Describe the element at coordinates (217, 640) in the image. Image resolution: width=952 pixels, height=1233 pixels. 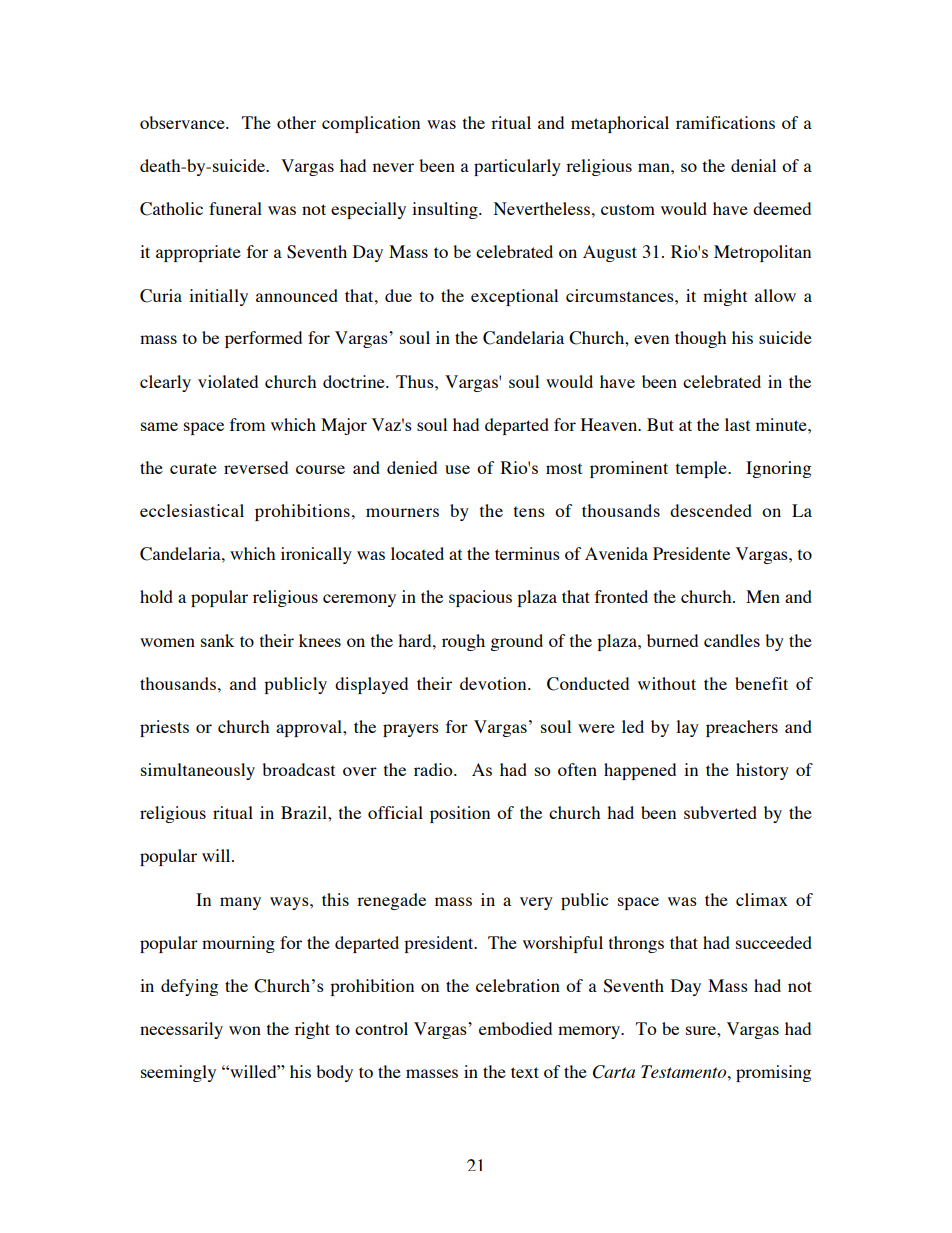
I see `sank` at that location.
